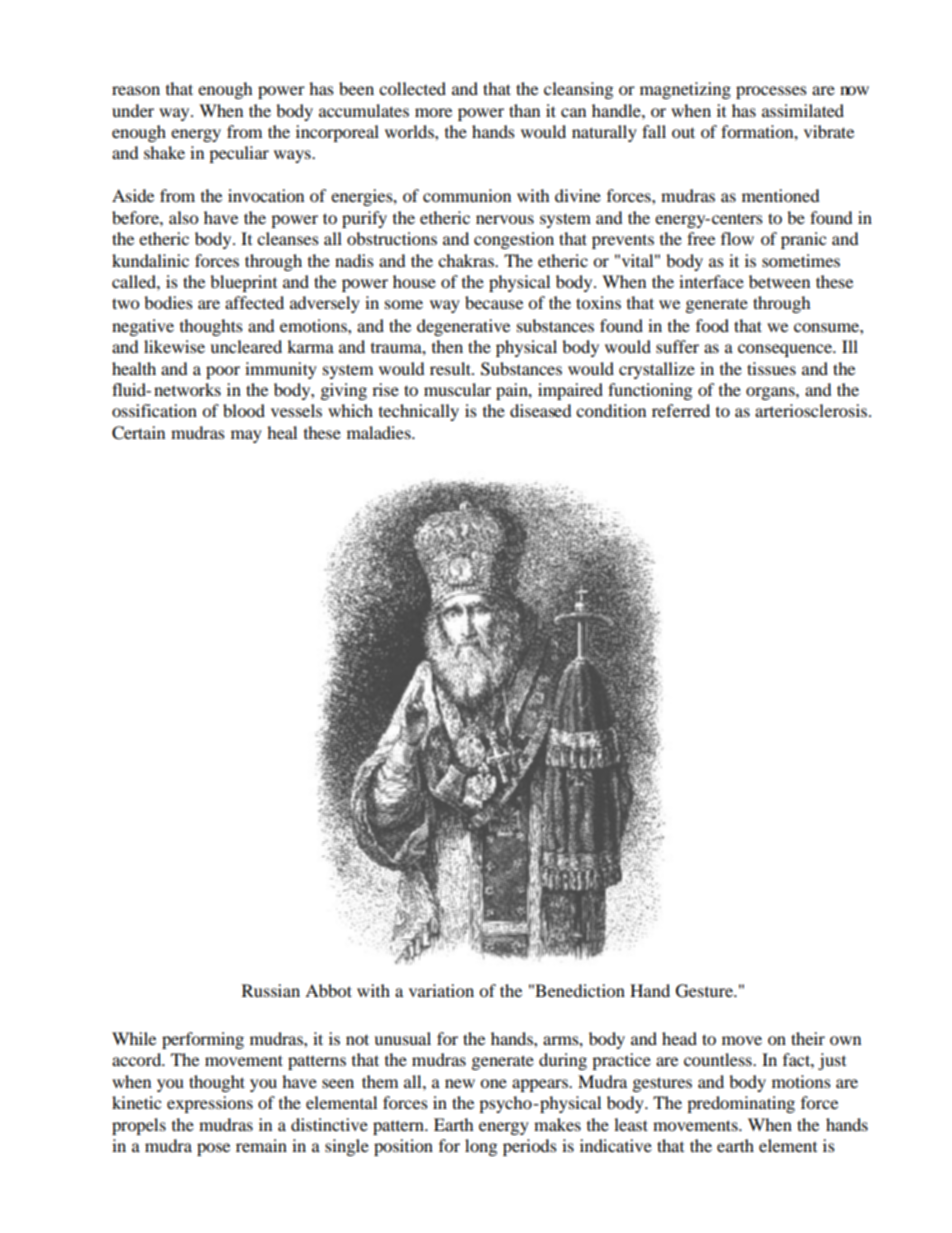 The width and height of the screenshot is (952, 1233). Describe the element at coordinates (803, 110) in the screenshot. I see `assimilated` at that location.
